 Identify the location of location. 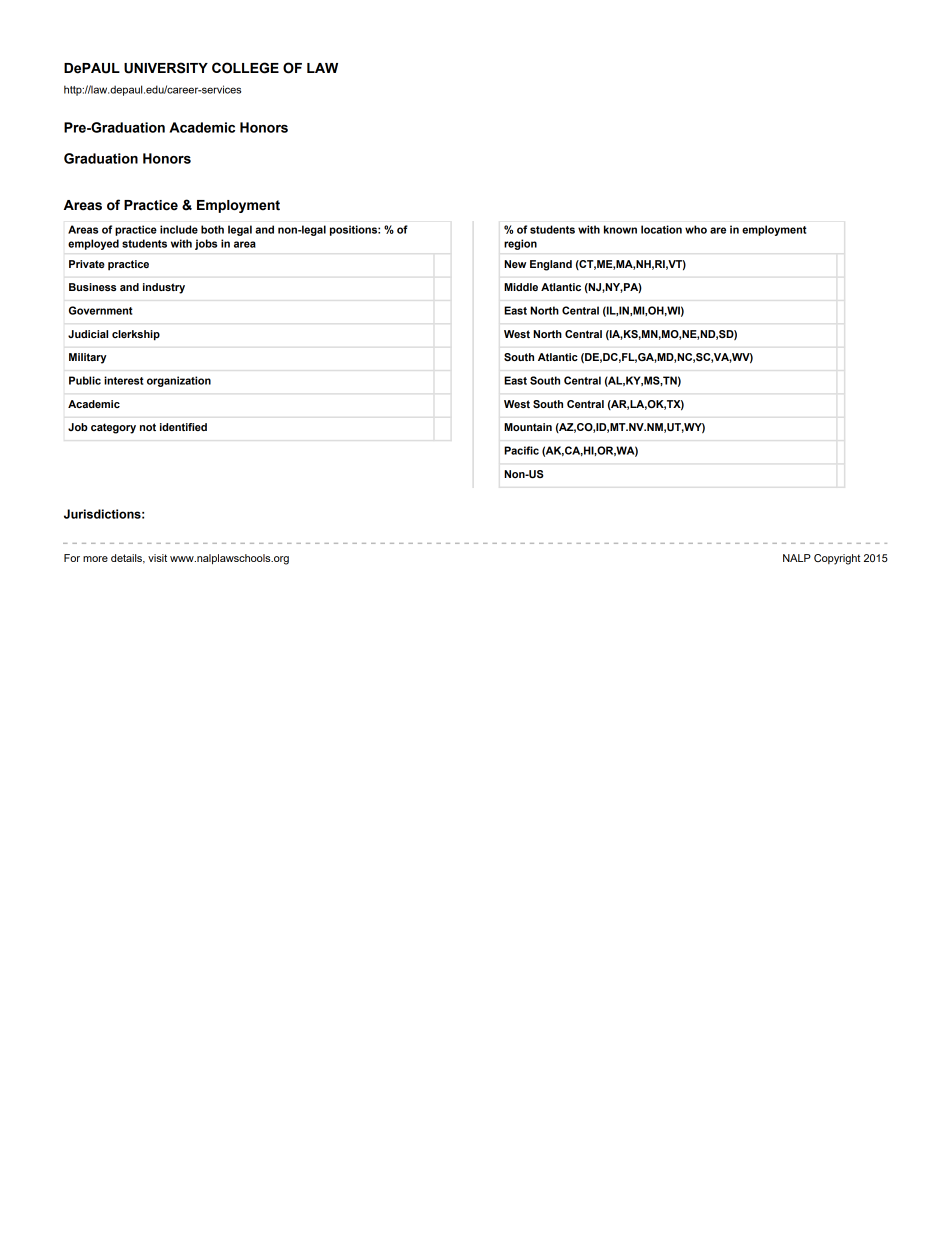
(661, 229).
